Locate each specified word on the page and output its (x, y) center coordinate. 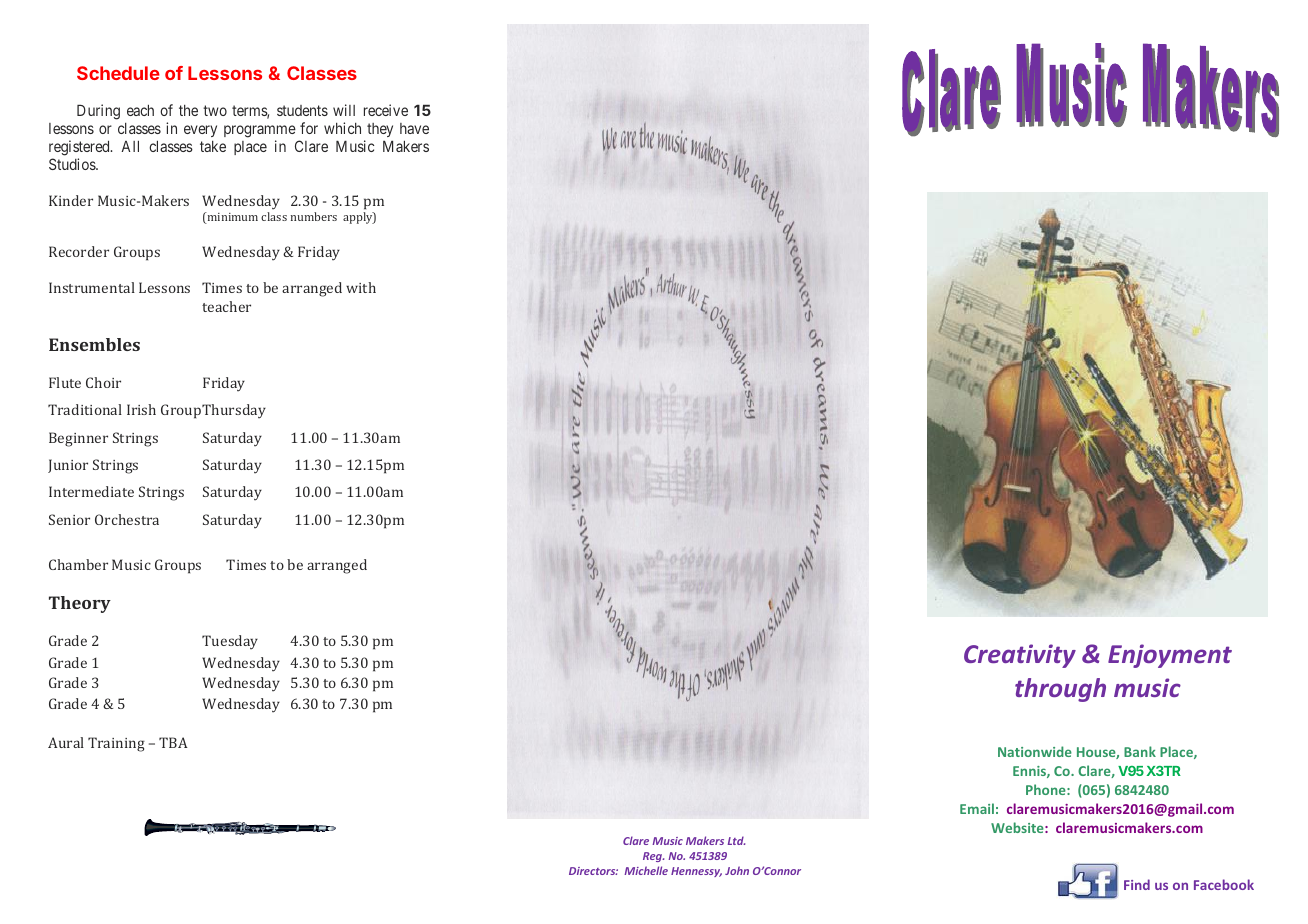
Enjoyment (1170, 656)
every (200, 131)
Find (1137, 884)
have (414, 128)
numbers (314, 216)
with (361, 287)
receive (386, 110)
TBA (173, 742)
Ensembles (94, 344)
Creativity (1020, 656)
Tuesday (230, 642)
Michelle (646, 870)
